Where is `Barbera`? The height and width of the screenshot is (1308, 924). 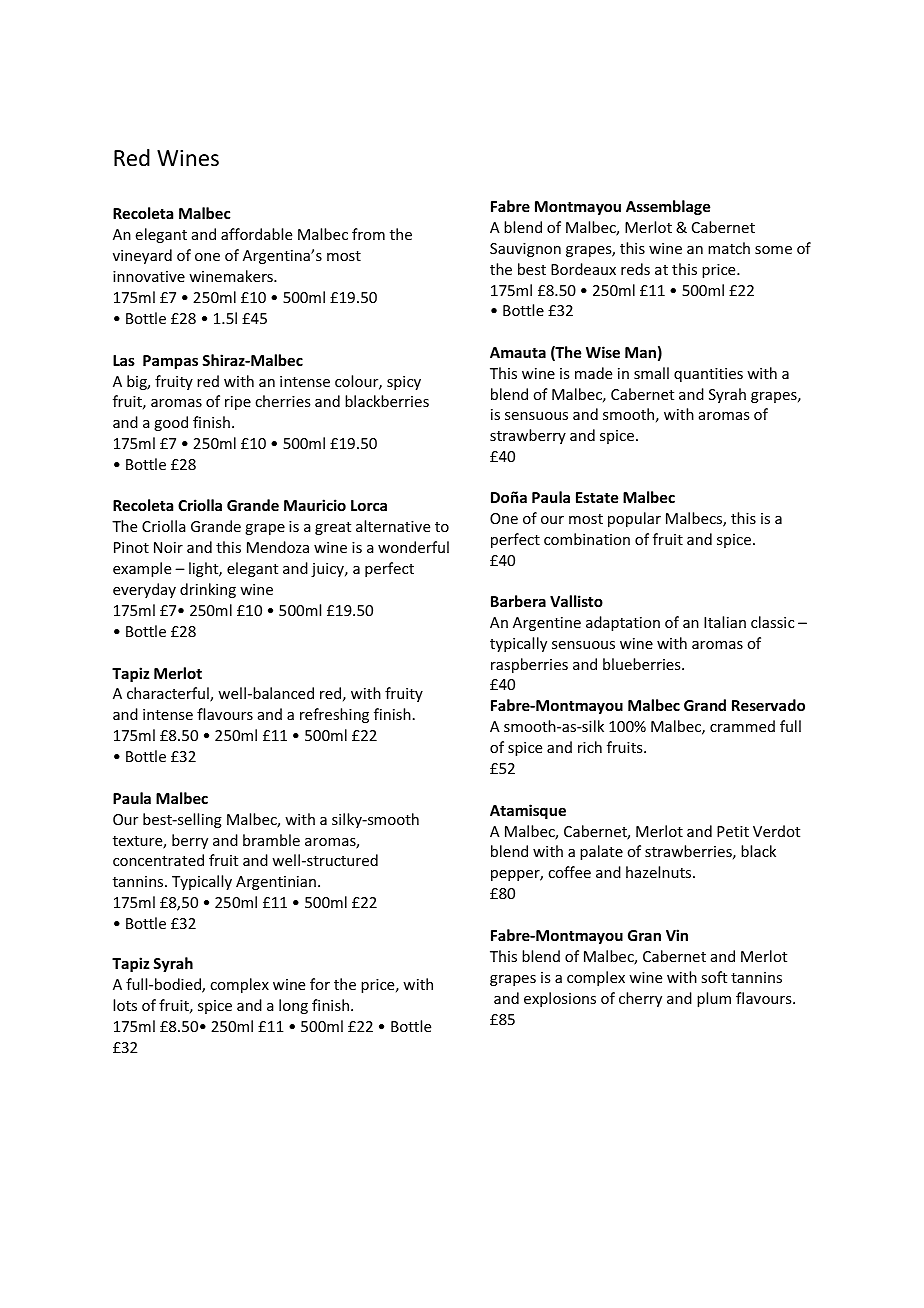 Barbera is located at coordinates (518, 601).
